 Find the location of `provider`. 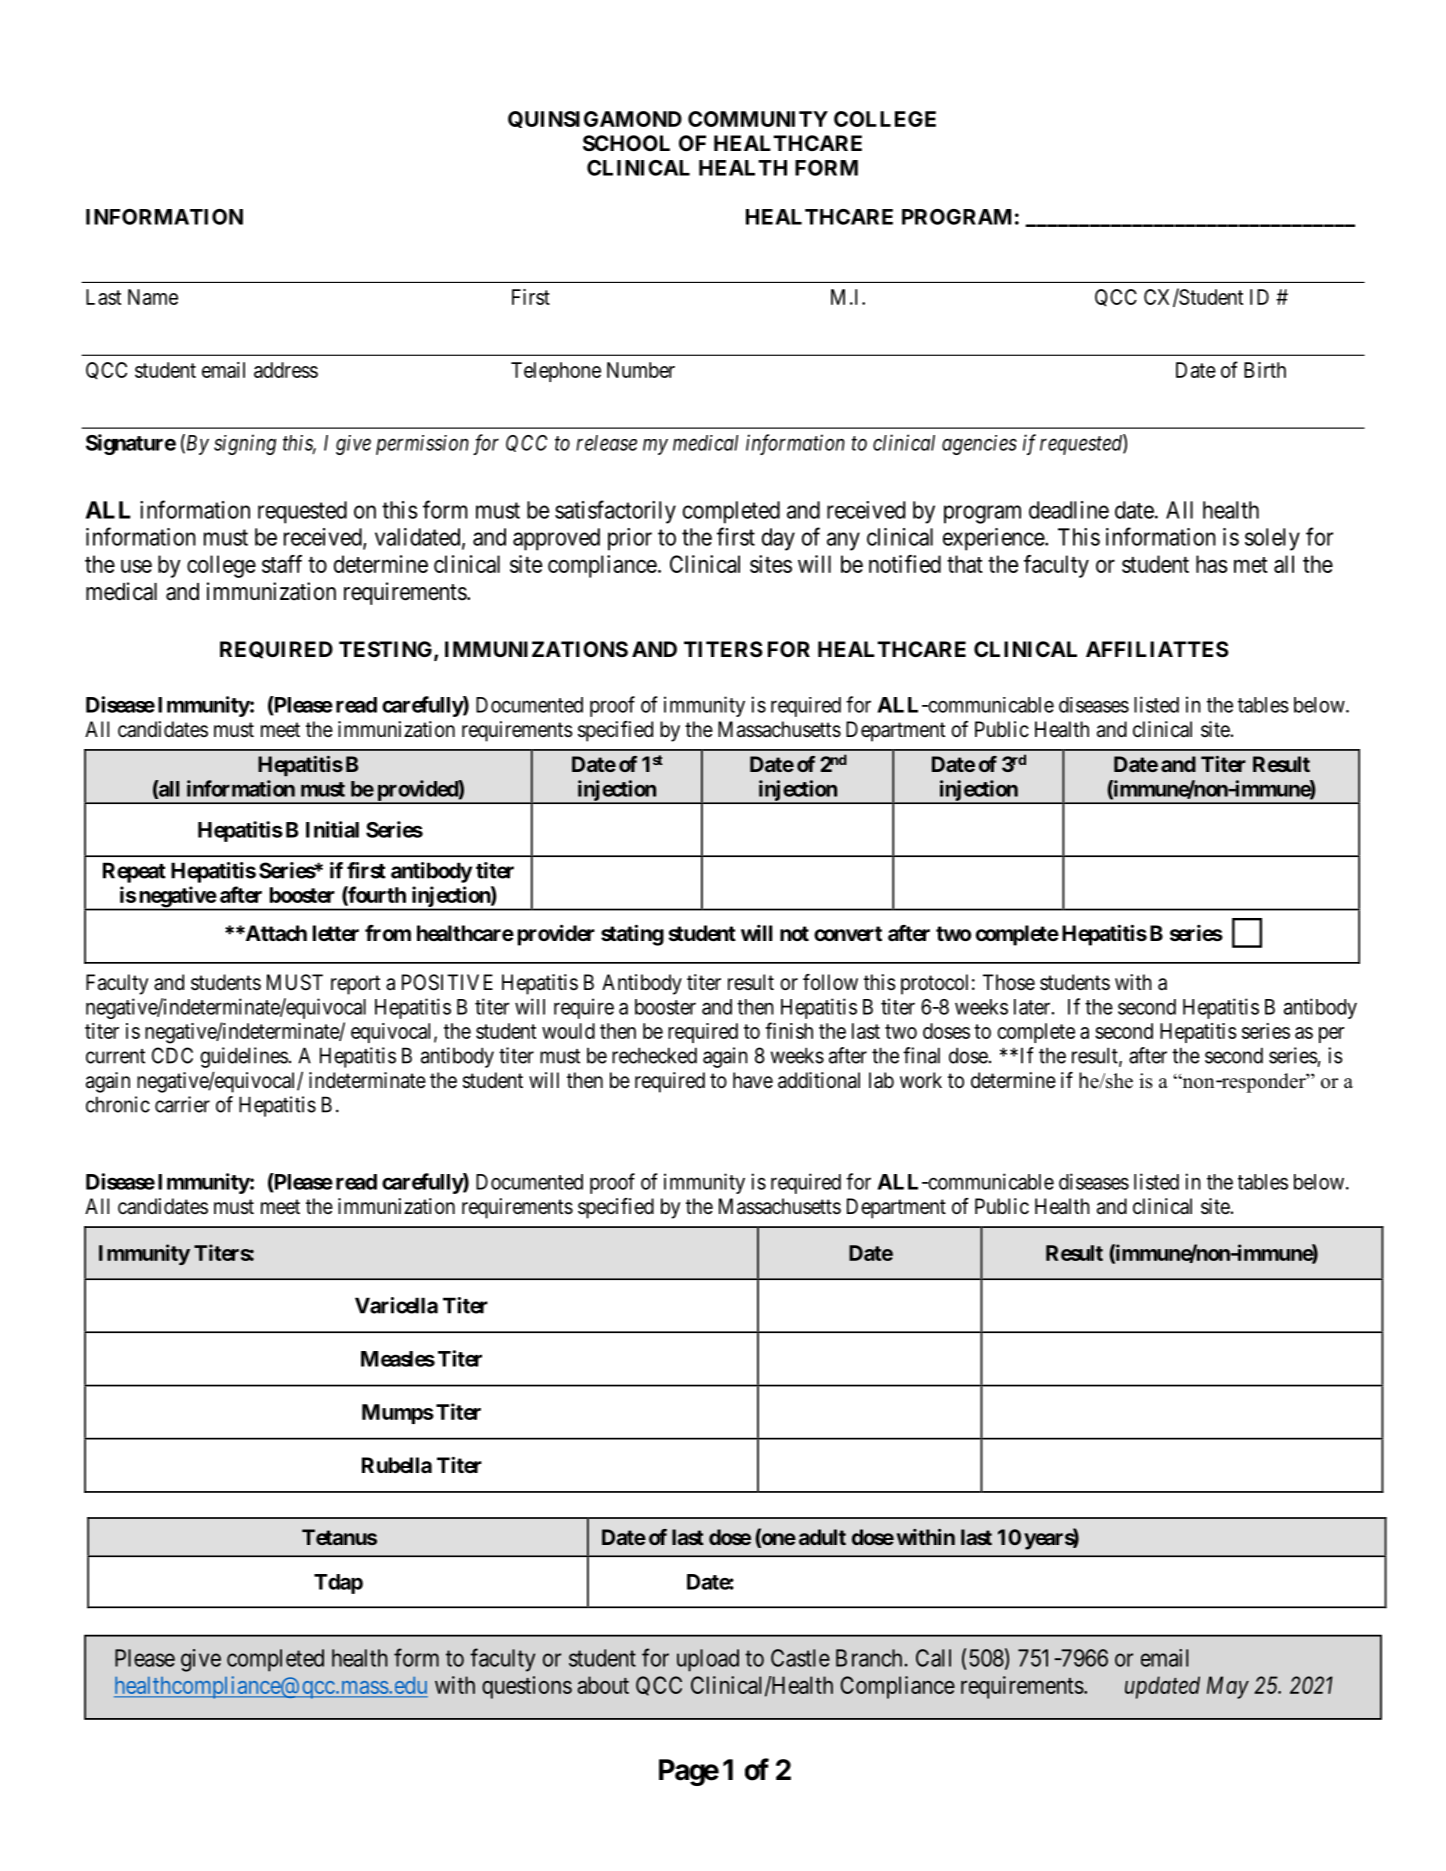

provider is located at coordinates (556, 935).
